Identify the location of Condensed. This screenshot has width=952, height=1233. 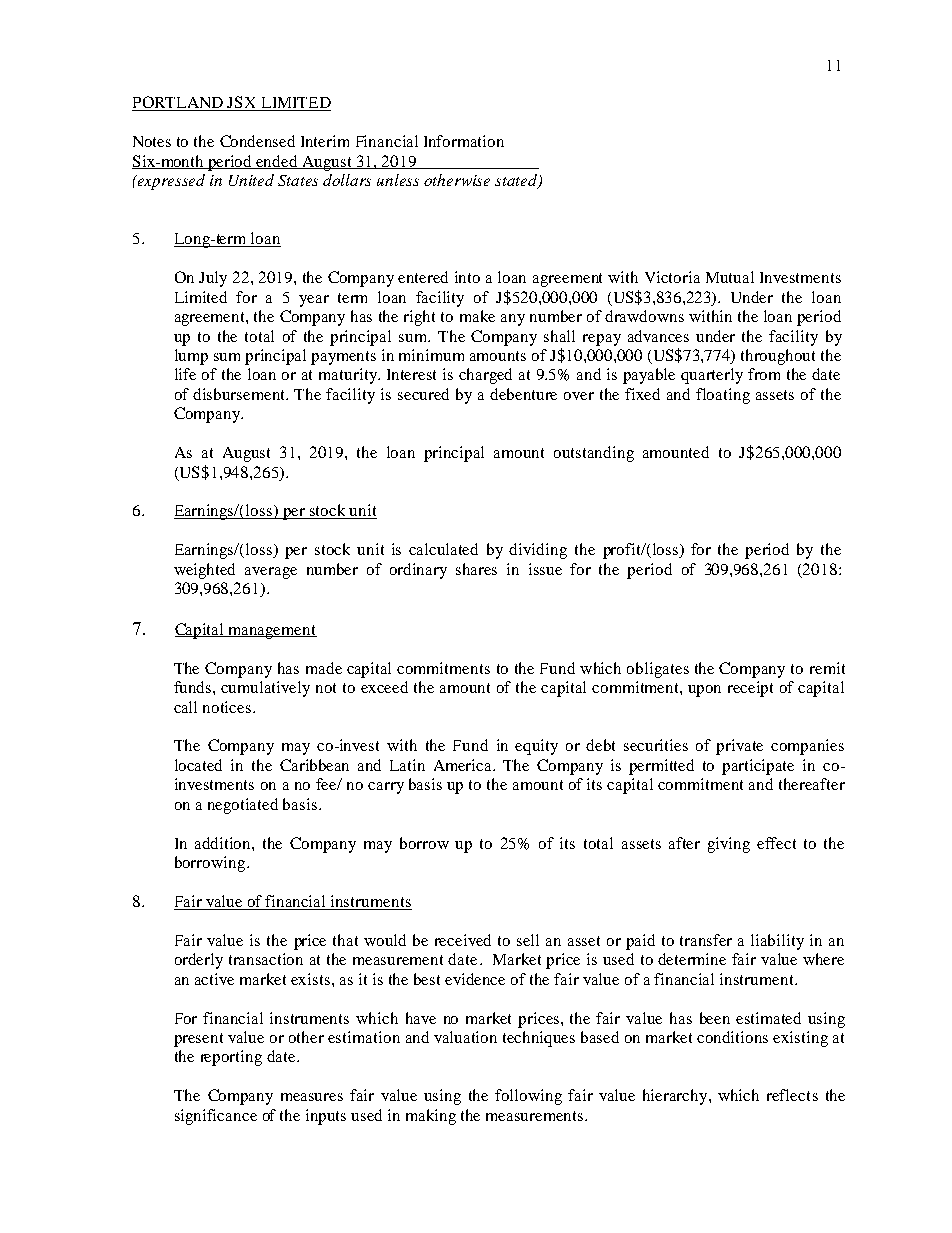
(257, 141).
